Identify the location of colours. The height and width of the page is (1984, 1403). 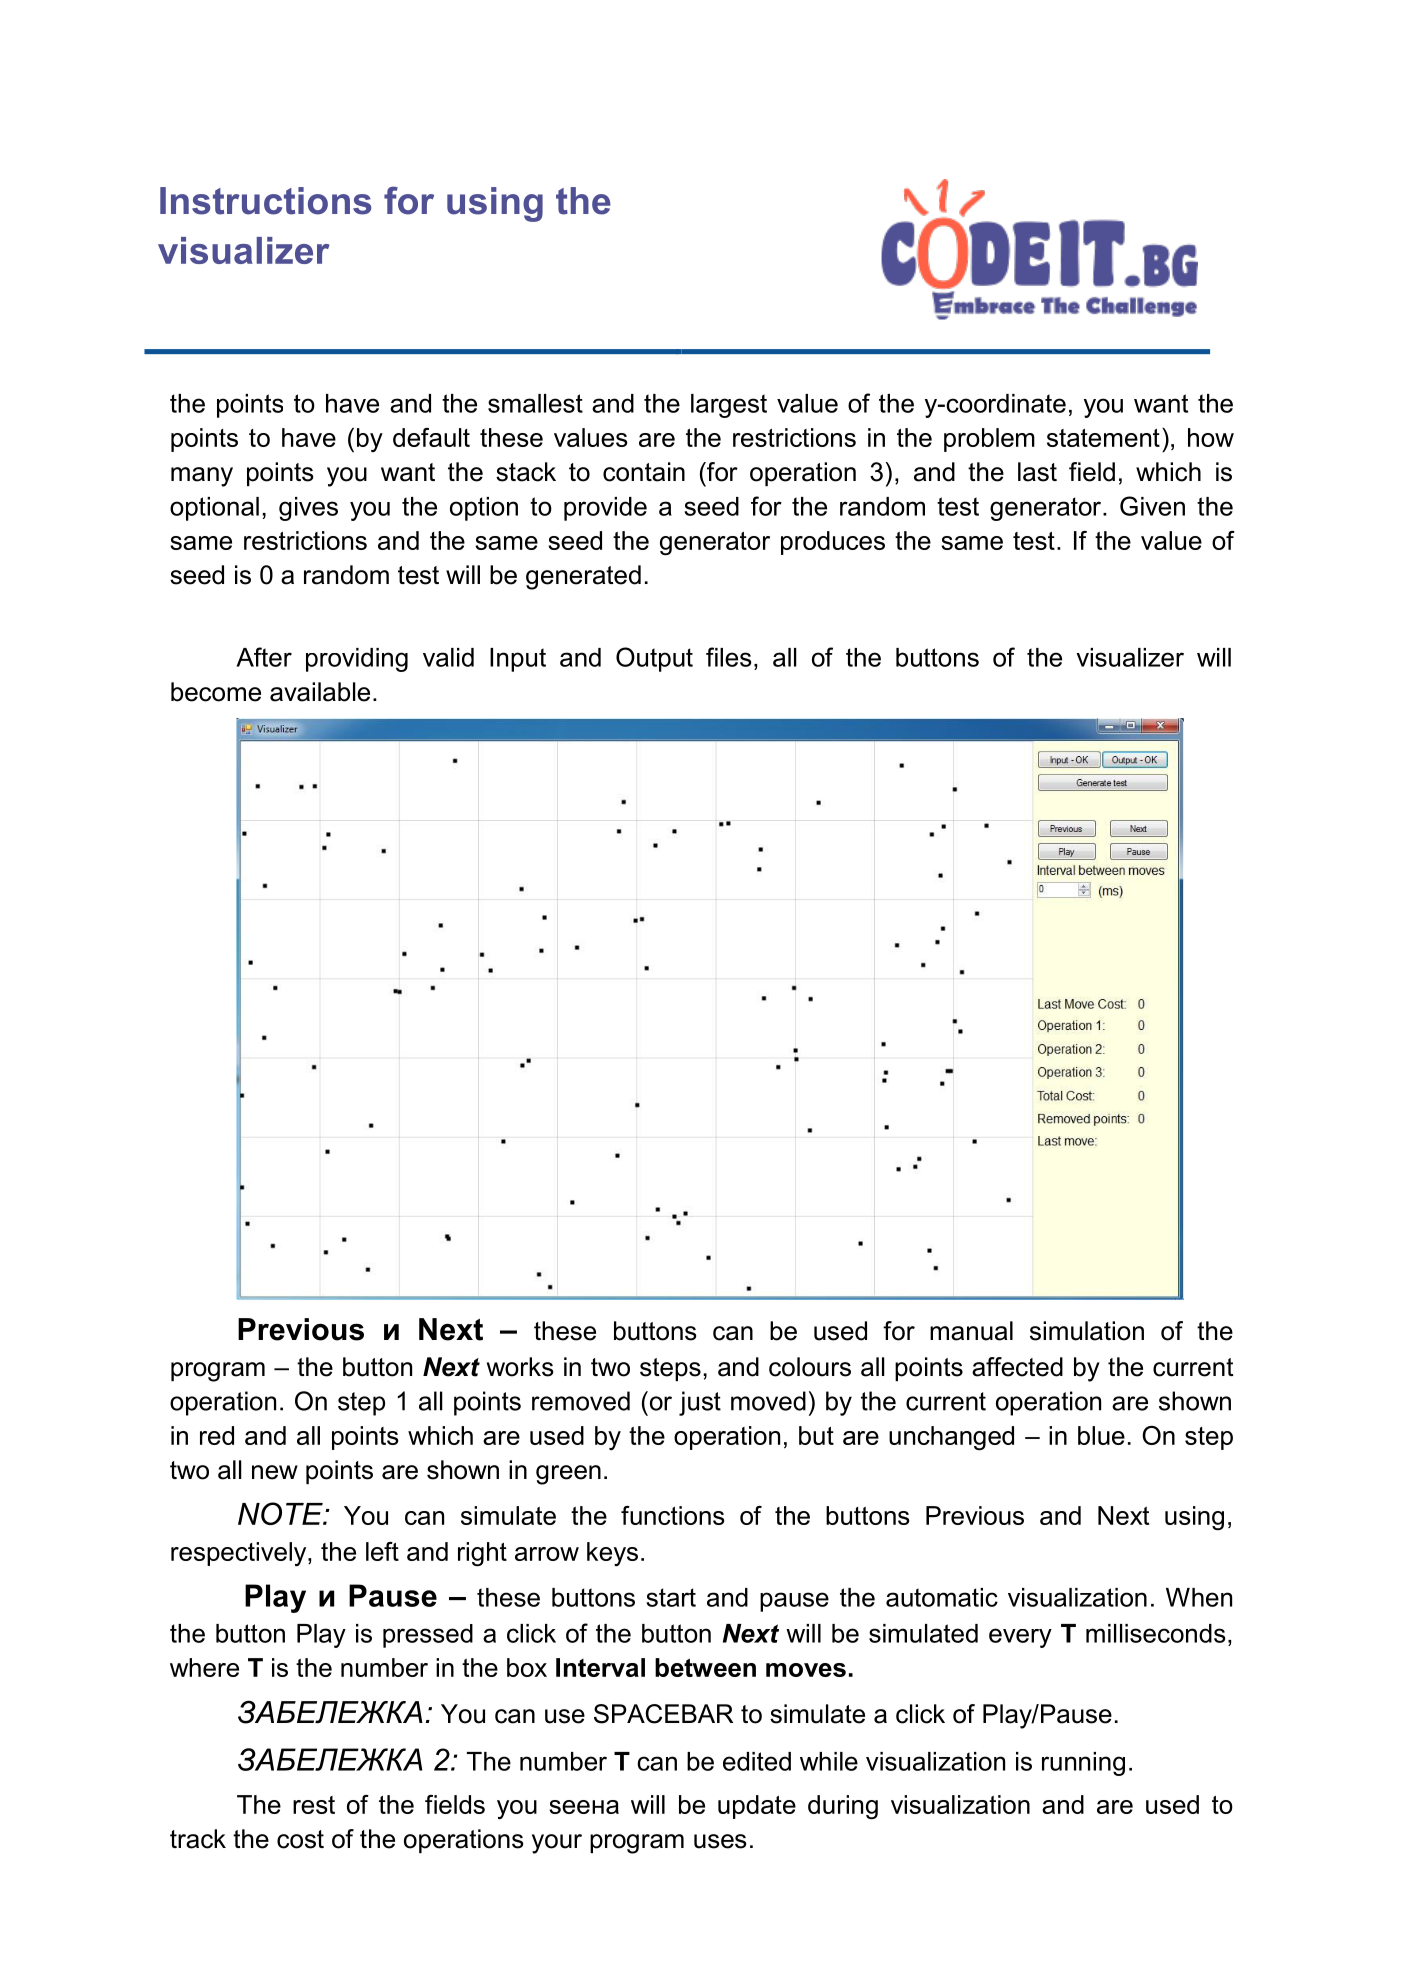
(810, 1367).
